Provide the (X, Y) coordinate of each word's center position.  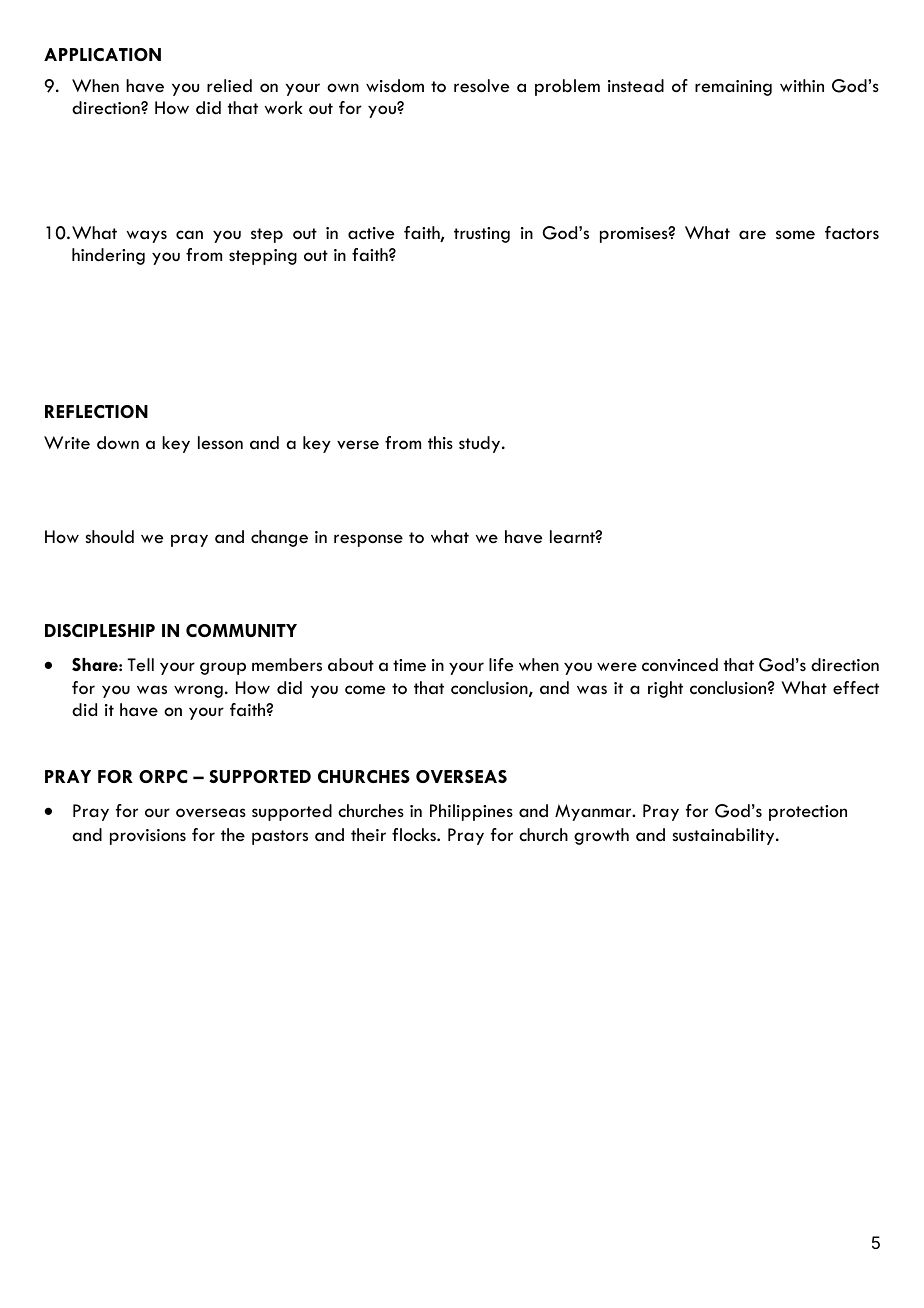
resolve (481, 86)
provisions (148, 837)
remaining (733, 88)
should (110, 537)
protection (808, 813)
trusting (482, 235)
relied (229, 85)
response (368, 540)
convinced (680, 665)
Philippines (471, 812)
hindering (108, 256)
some (795, 235)
